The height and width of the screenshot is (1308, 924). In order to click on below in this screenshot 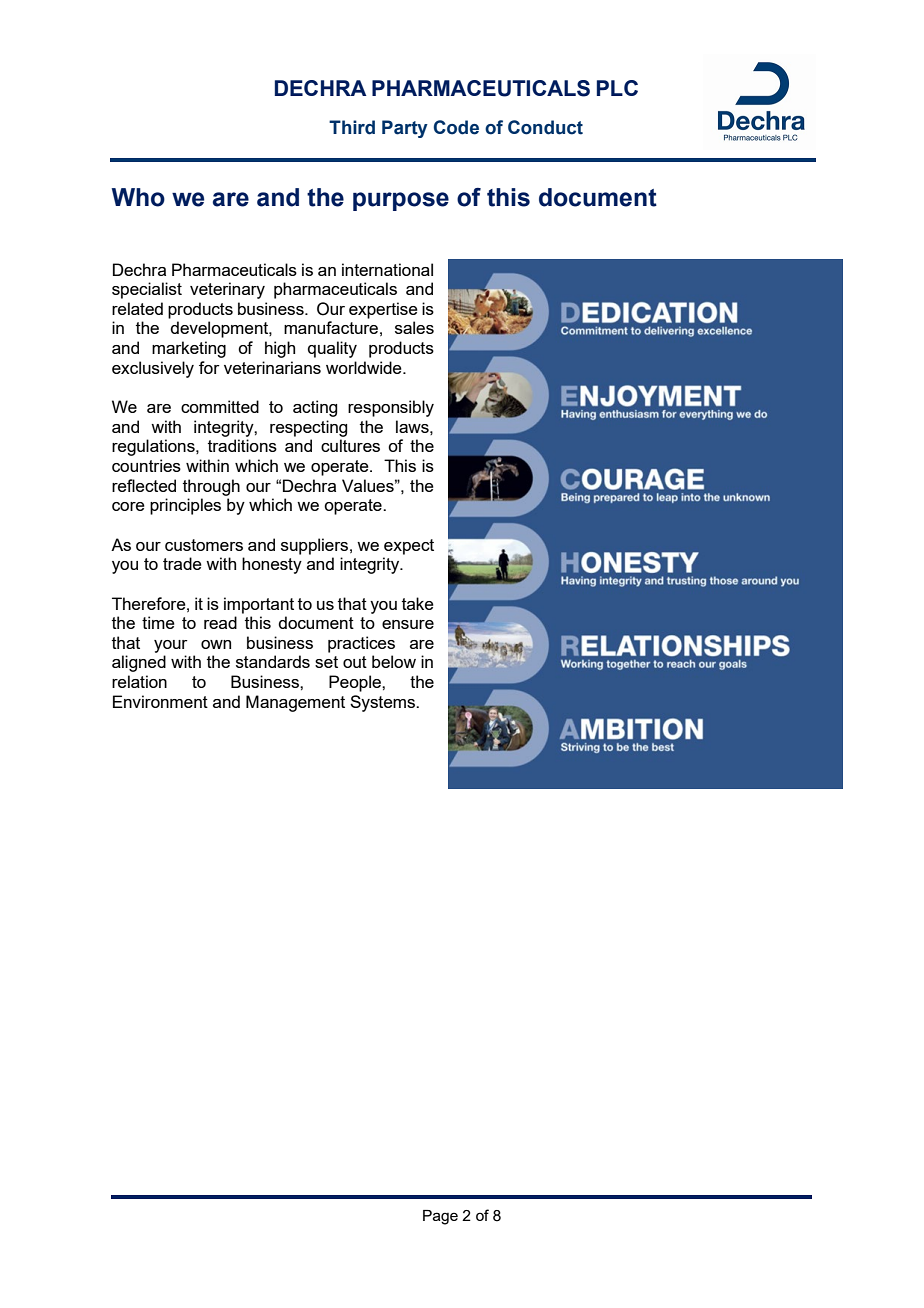, I will do `click(394, 661)`.
